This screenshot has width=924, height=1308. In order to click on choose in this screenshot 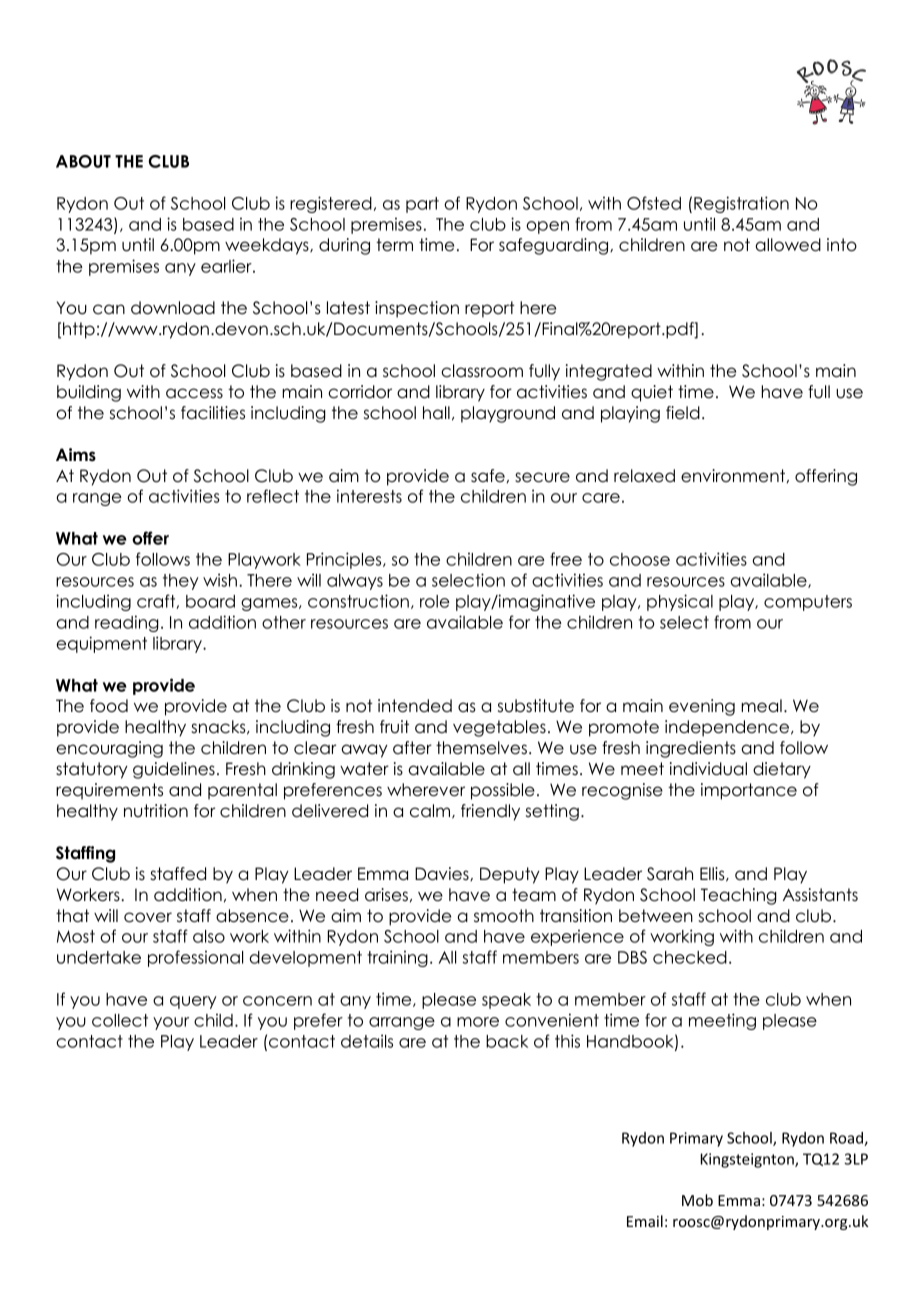, I will do `click(640, 559)`.
